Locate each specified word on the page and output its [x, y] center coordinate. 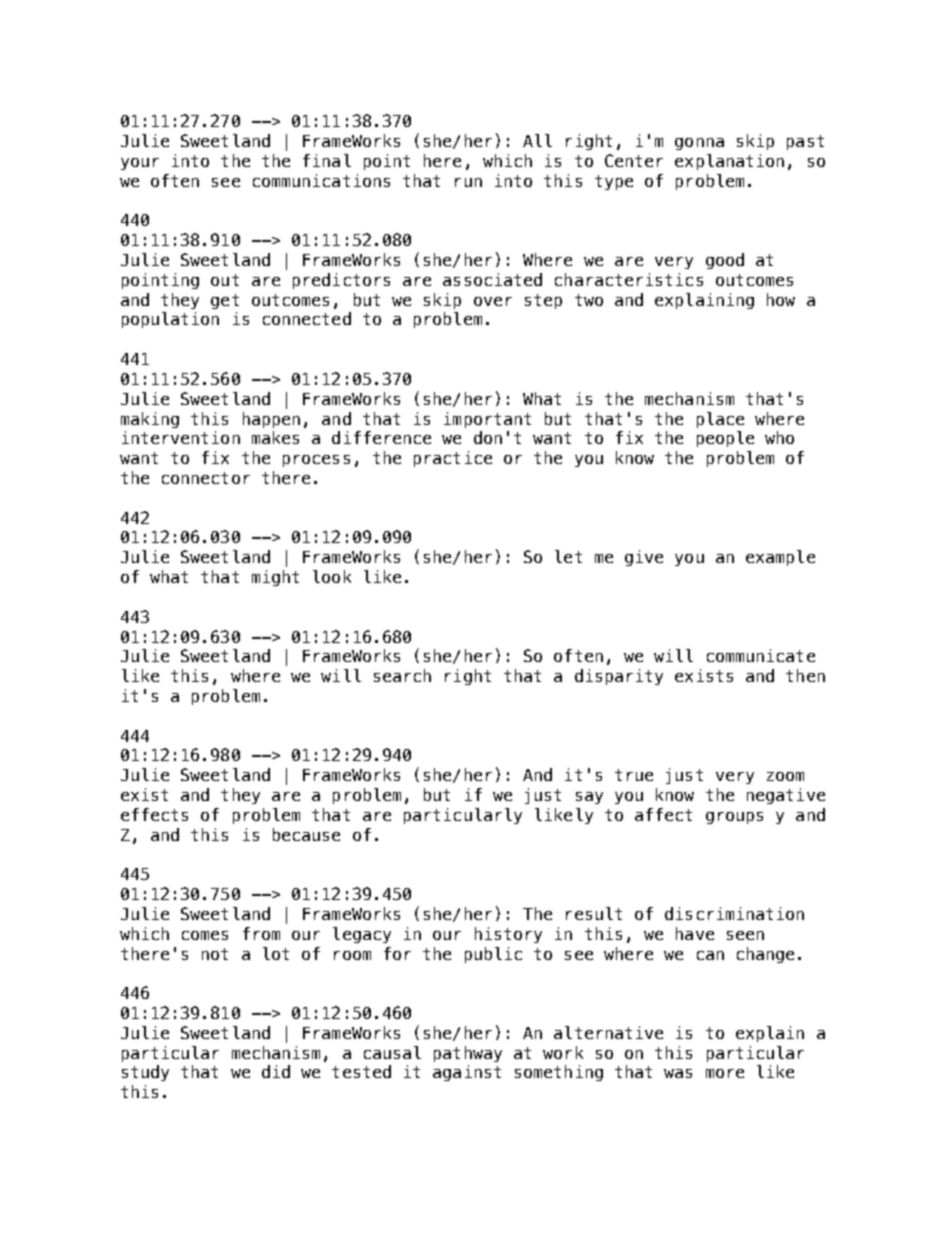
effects [154, 814]
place [720, 420]
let [568, 556]
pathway [468, 1054]
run [468, 182]
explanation [729, 162]
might [275, 578]
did [276, 1071]
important [487, 420]
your [140, 164]
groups [734, 818]
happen [271, 420]
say [589, 798]
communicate [761, 655]
